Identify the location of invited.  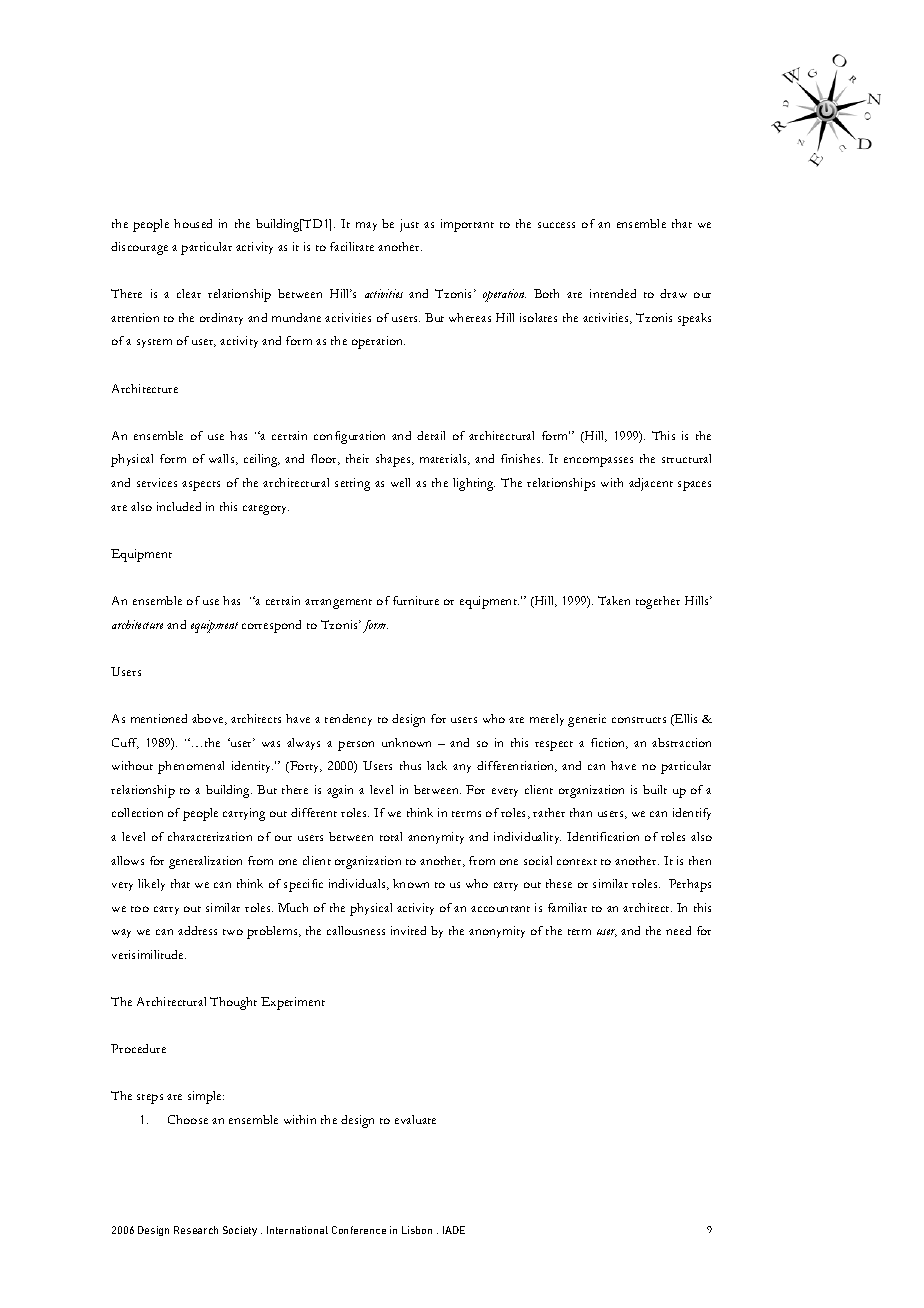
(408, 930).
